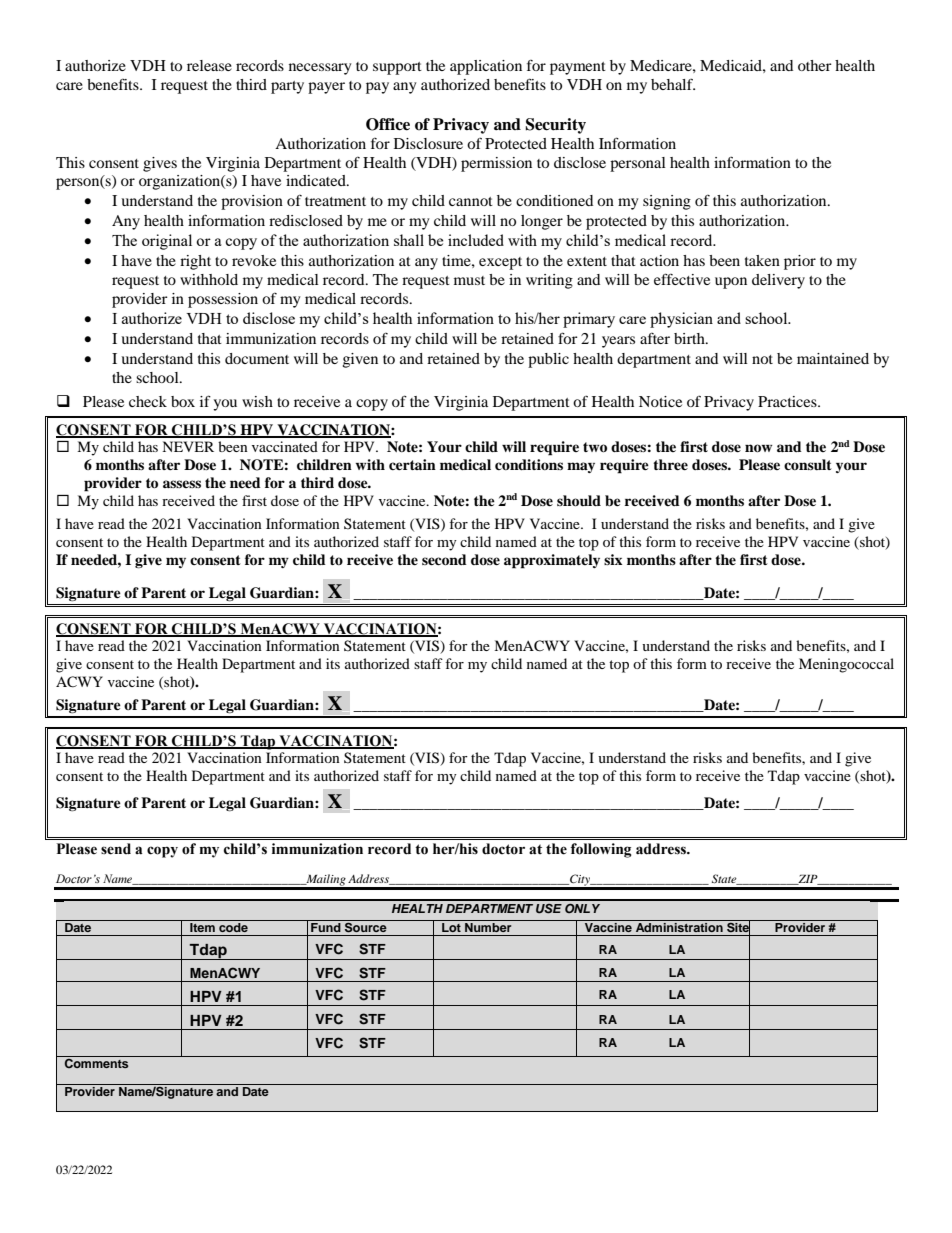  What do you see at coordinates (788, 401) in the image?
I see `Practices` at bounding box center [788, 401].
